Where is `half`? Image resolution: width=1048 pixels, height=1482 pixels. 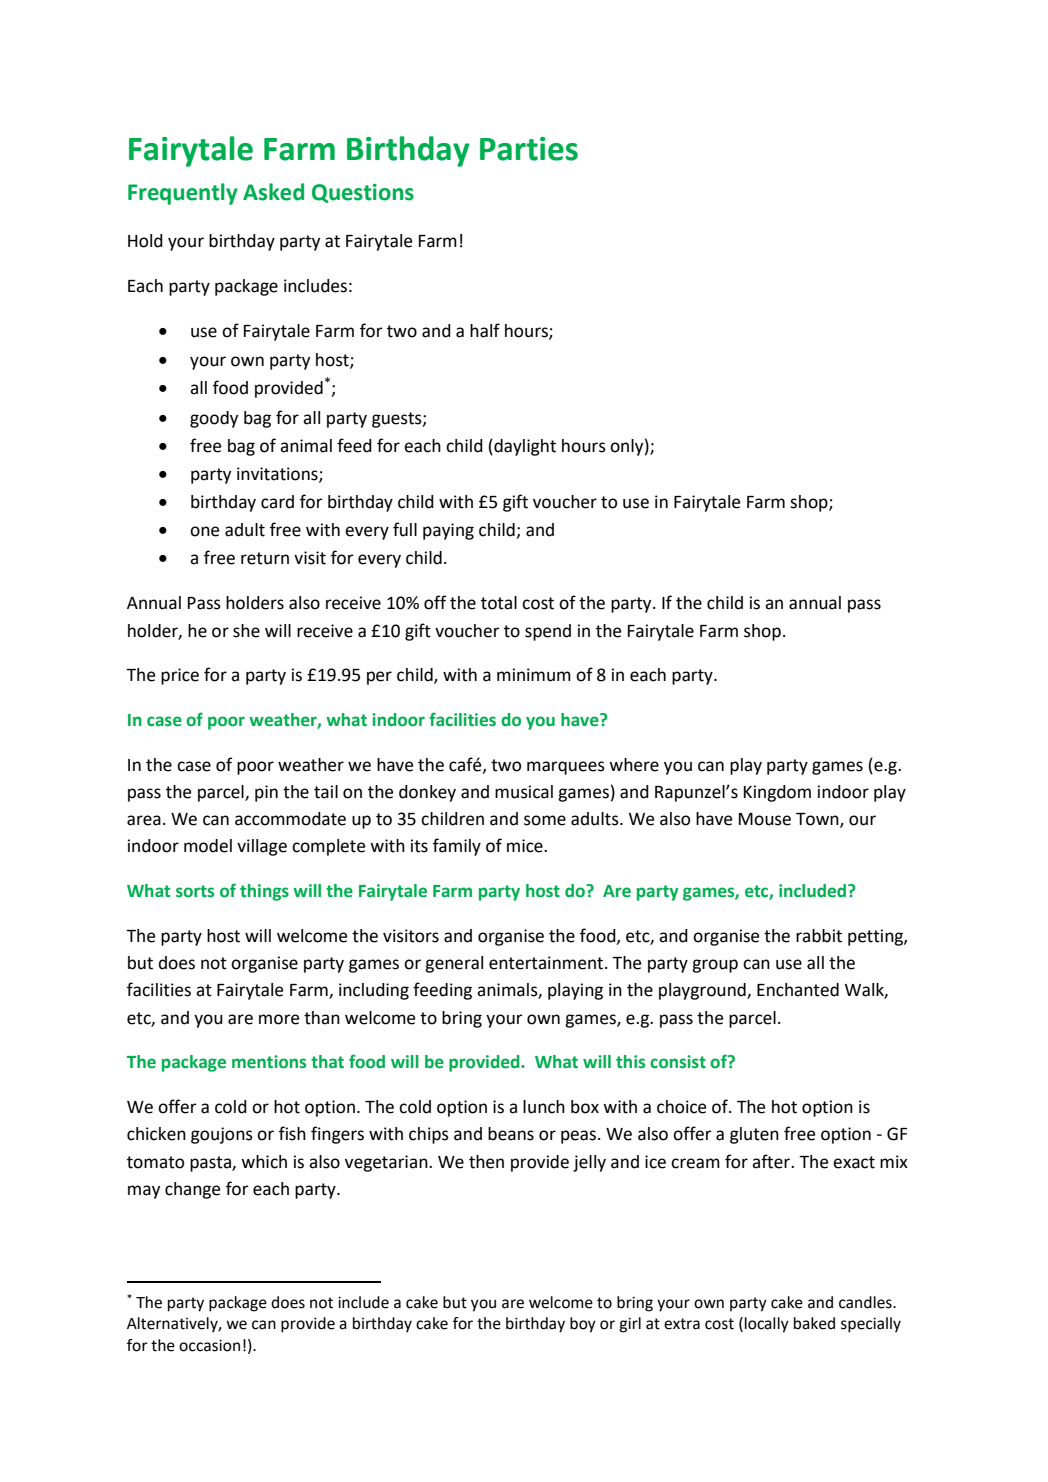
half is located at coordinates (485, 330).
